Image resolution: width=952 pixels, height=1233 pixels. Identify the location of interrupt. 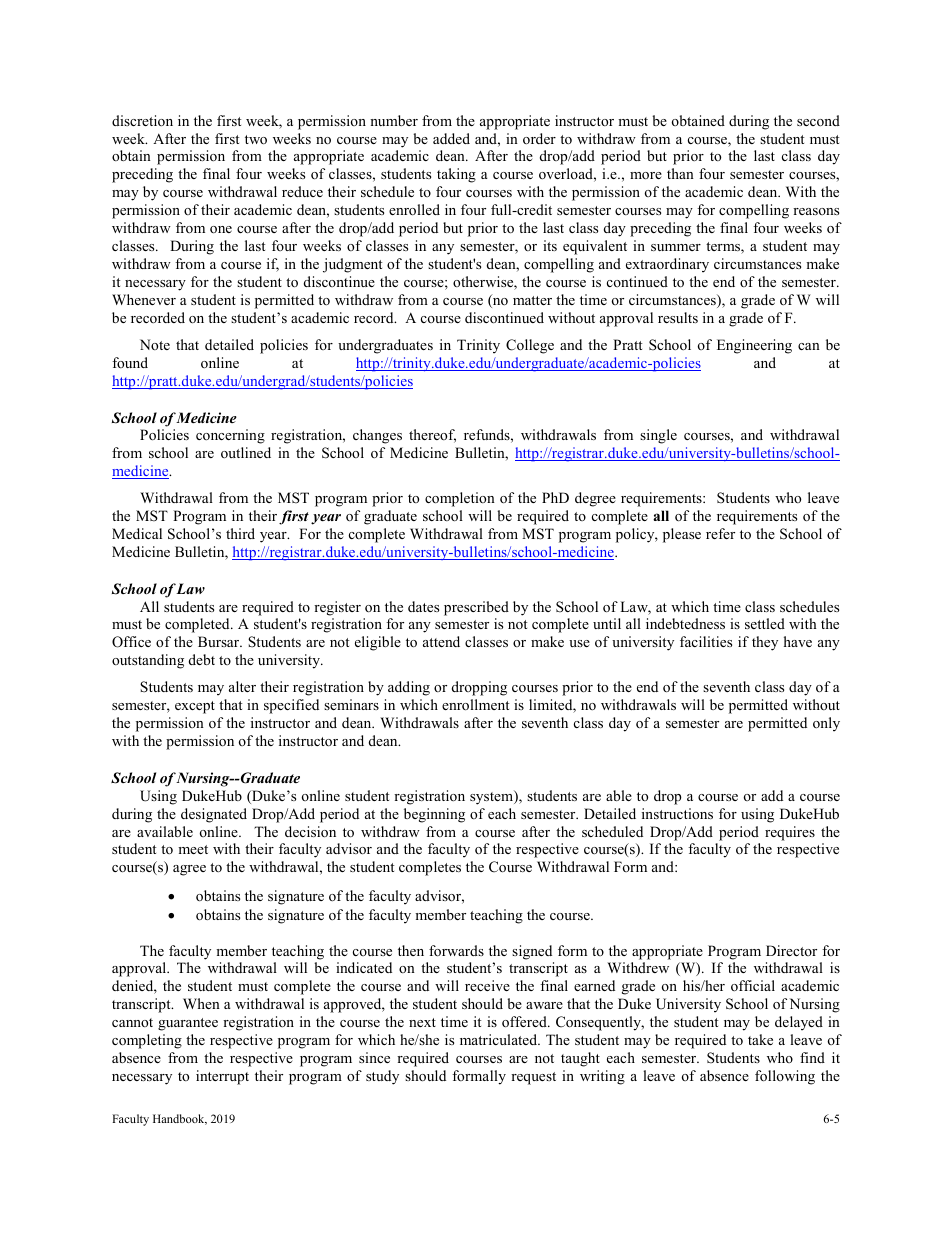
(222, 1077).
